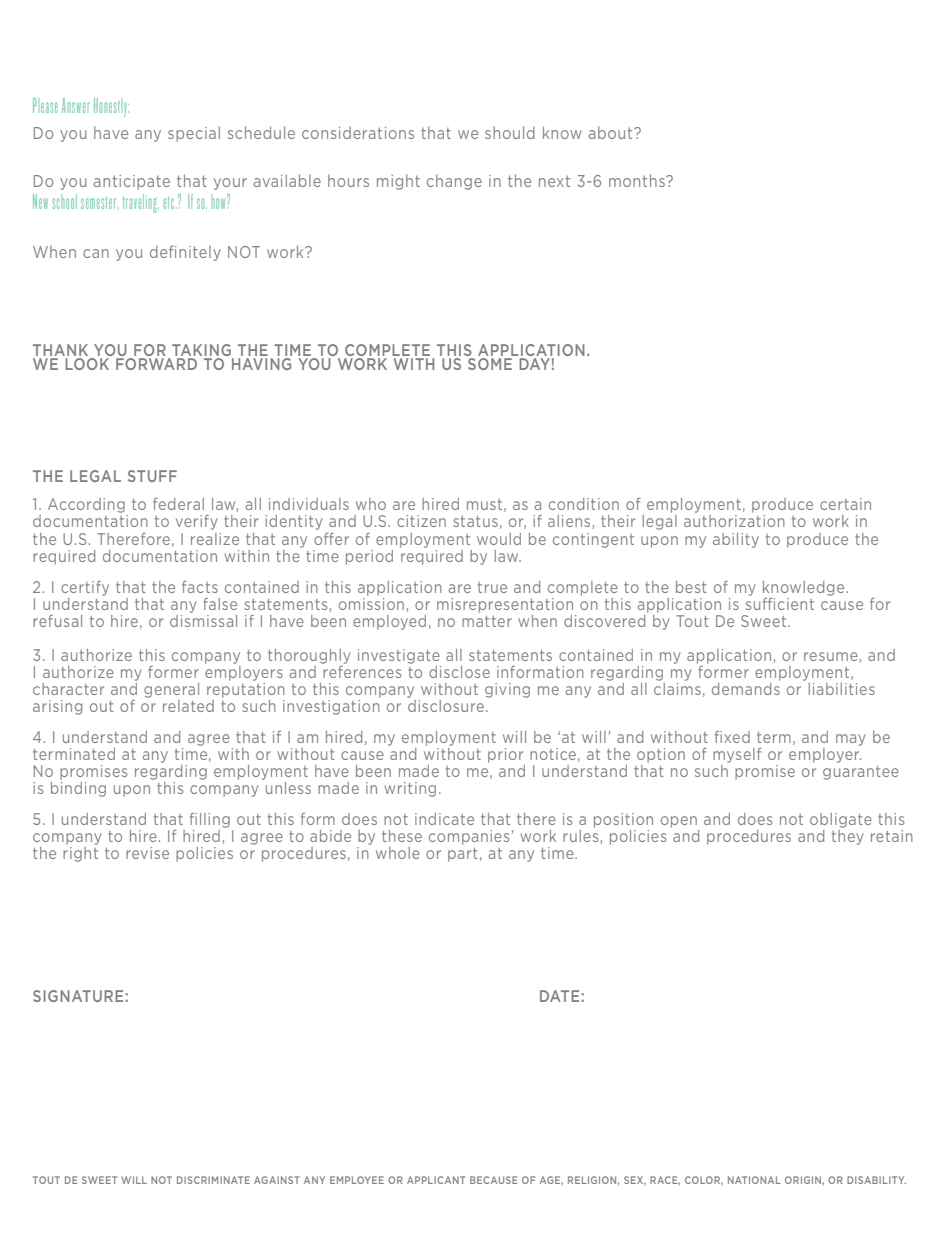 The height and width of the image is (1233, 952). I want to click on should, so click(510, 132).
